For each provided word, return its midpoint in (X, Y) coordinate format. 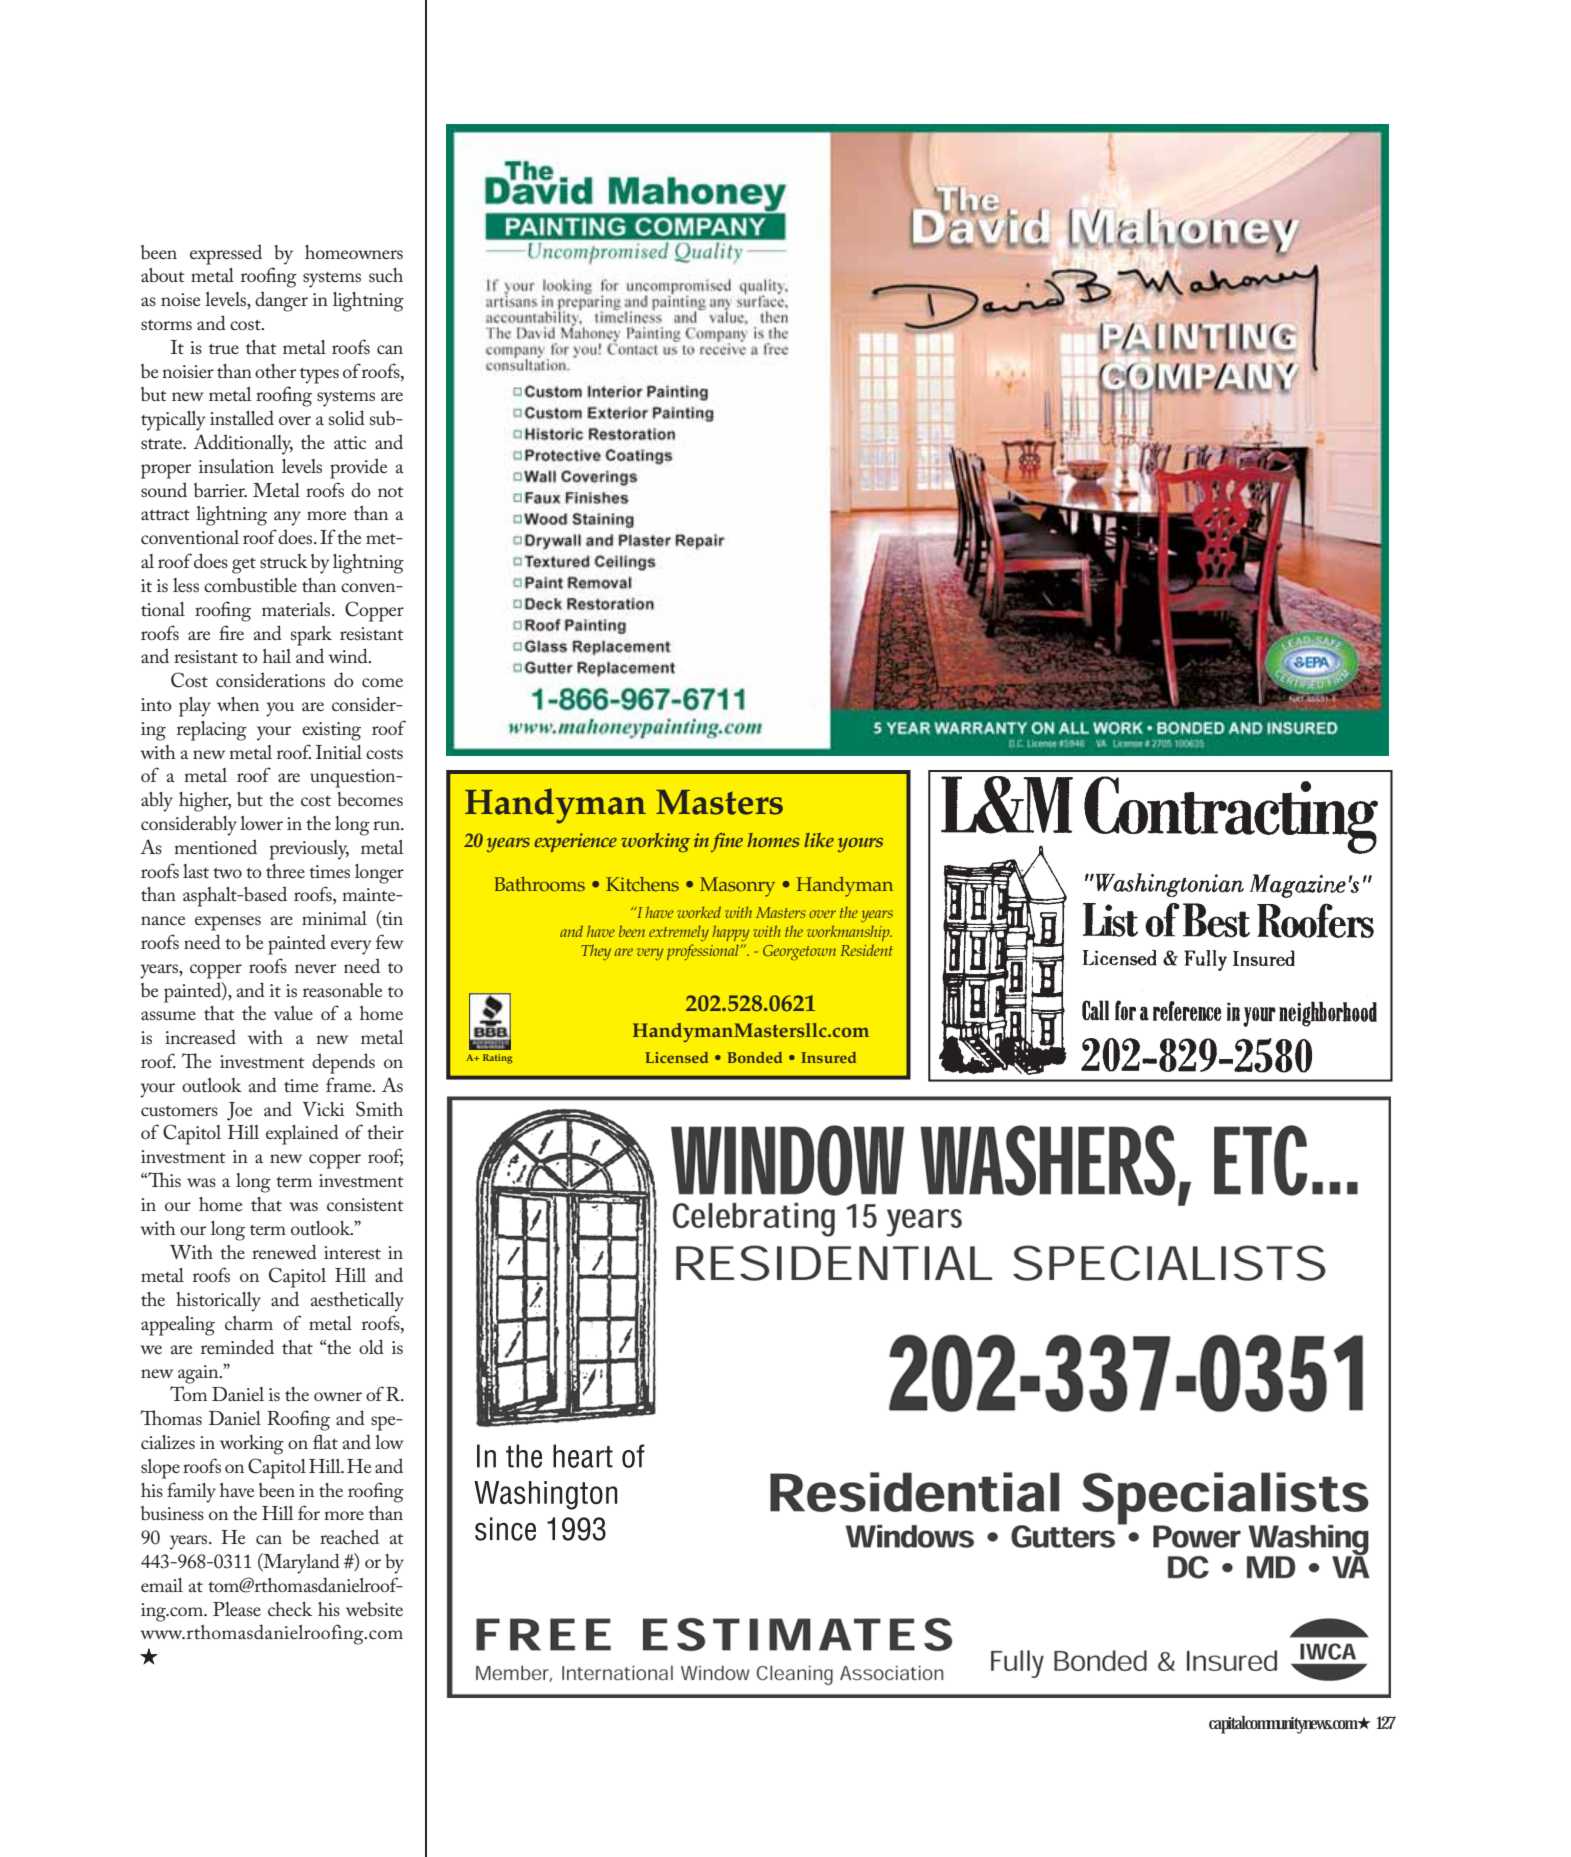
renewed (284, 1252)
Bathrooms (539, 884)
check (290, 1609)
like (819, 840)
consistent (365, 1204)
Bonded (754, 1057)
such (386, 275)
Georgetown (799, 952)
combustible (250, 585)
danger (281, 301)
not (391, 492)
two (227, 873)
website (374, 1609)
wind (349, 656)
